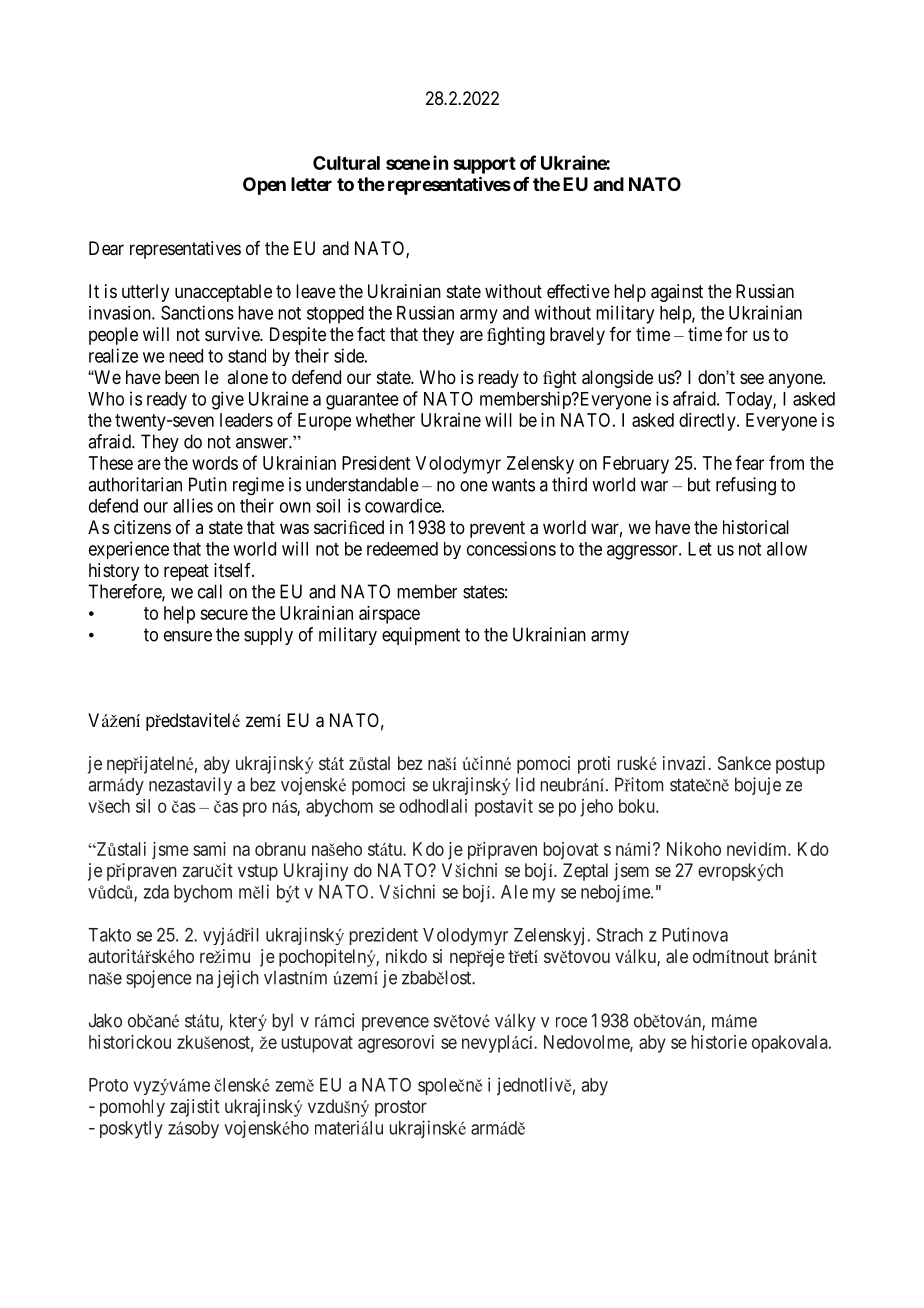  Describe the element at coordinates (108, 1085) in the page. I see `Proto` at that location.
